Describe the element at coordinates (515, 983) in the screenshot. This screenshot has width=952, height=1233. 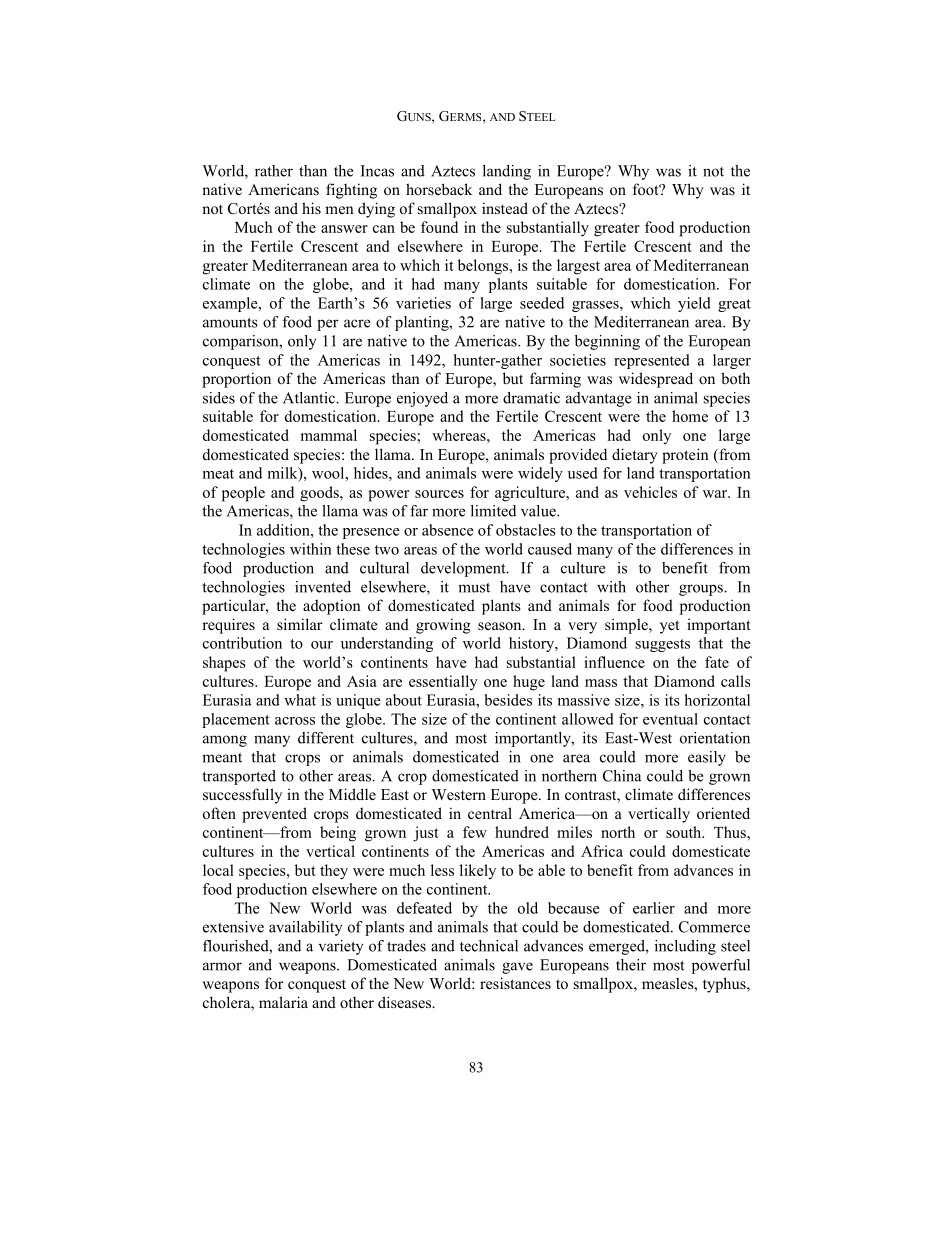
I see `resistances` at that location.
